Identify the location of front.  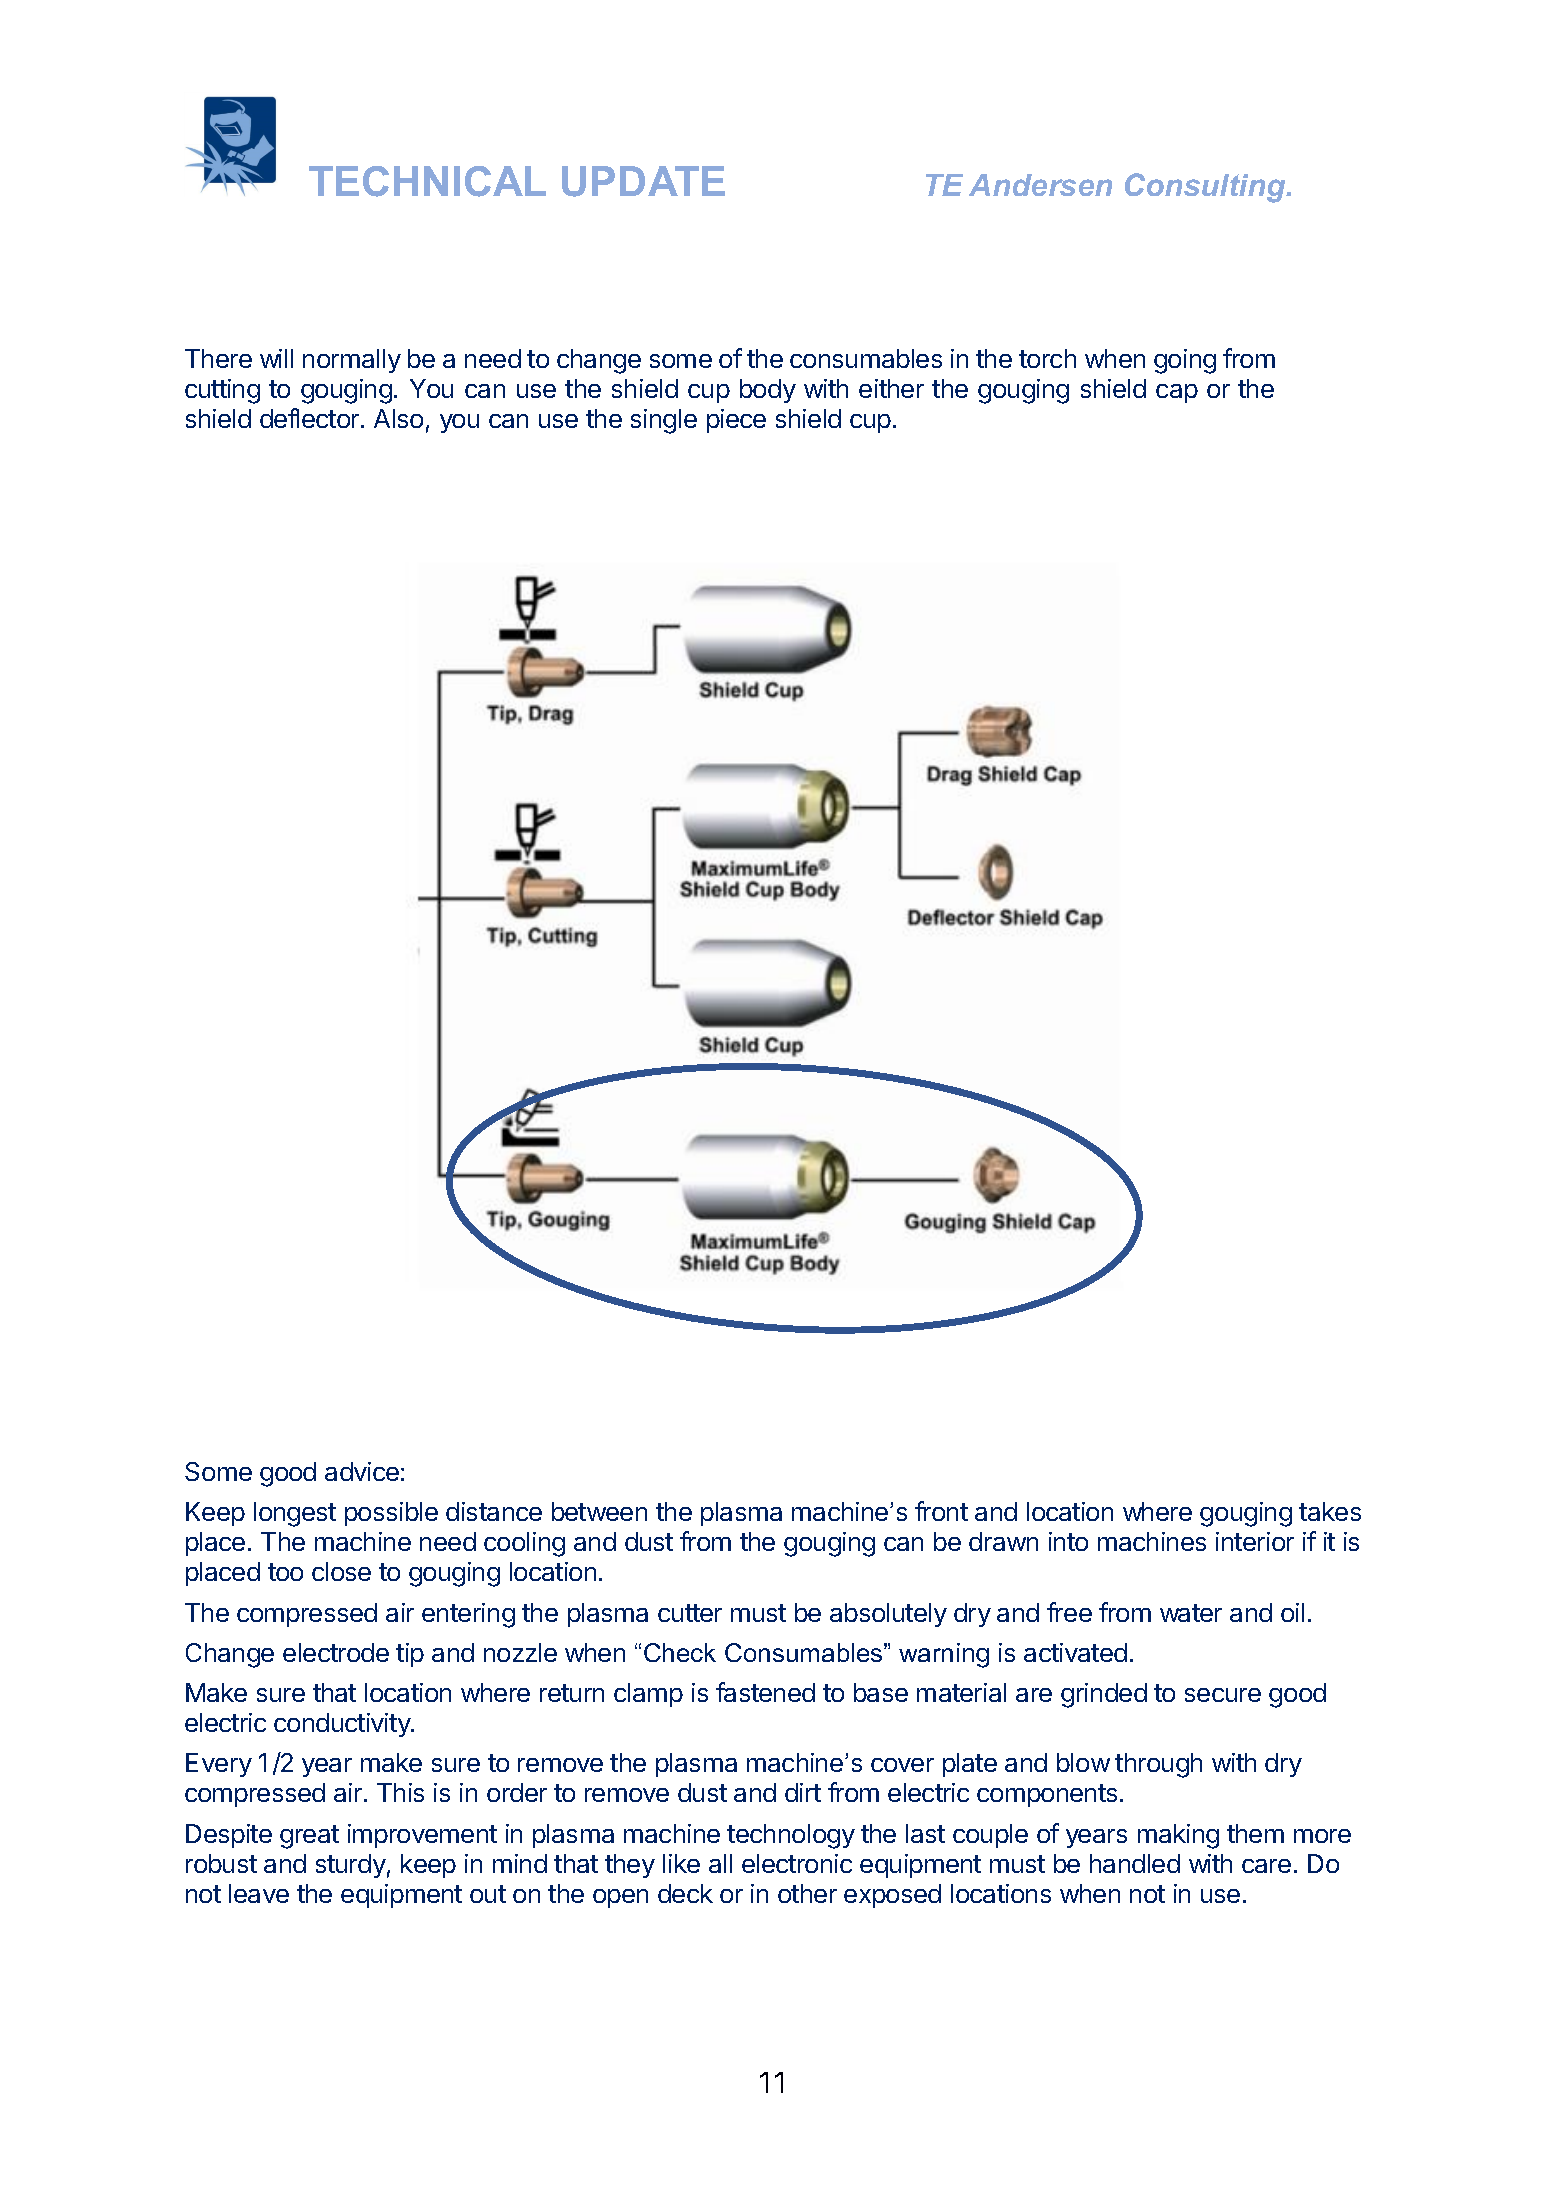
(941, 1511).
